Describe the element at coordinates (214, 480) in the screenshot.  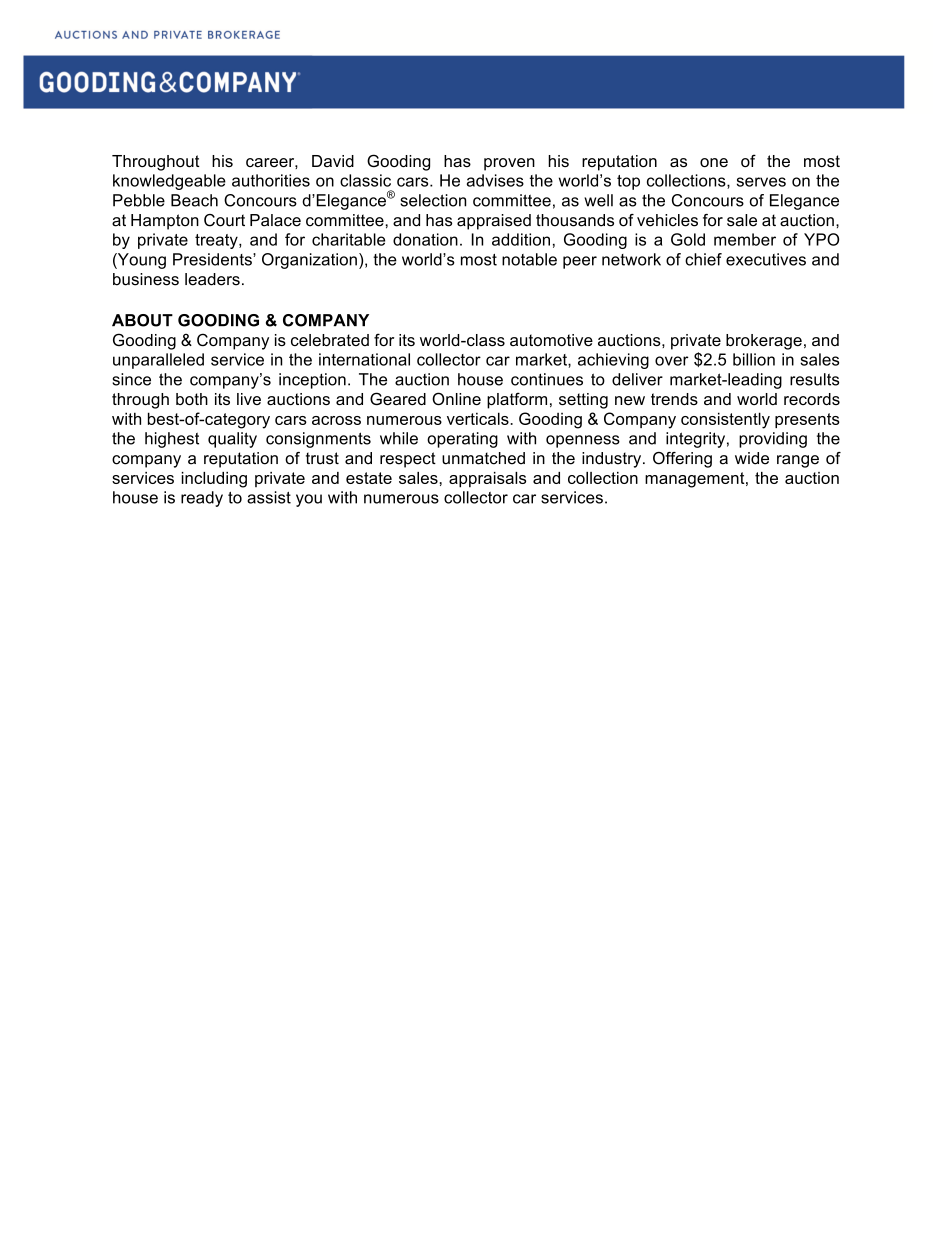
I see `including` at that location.
